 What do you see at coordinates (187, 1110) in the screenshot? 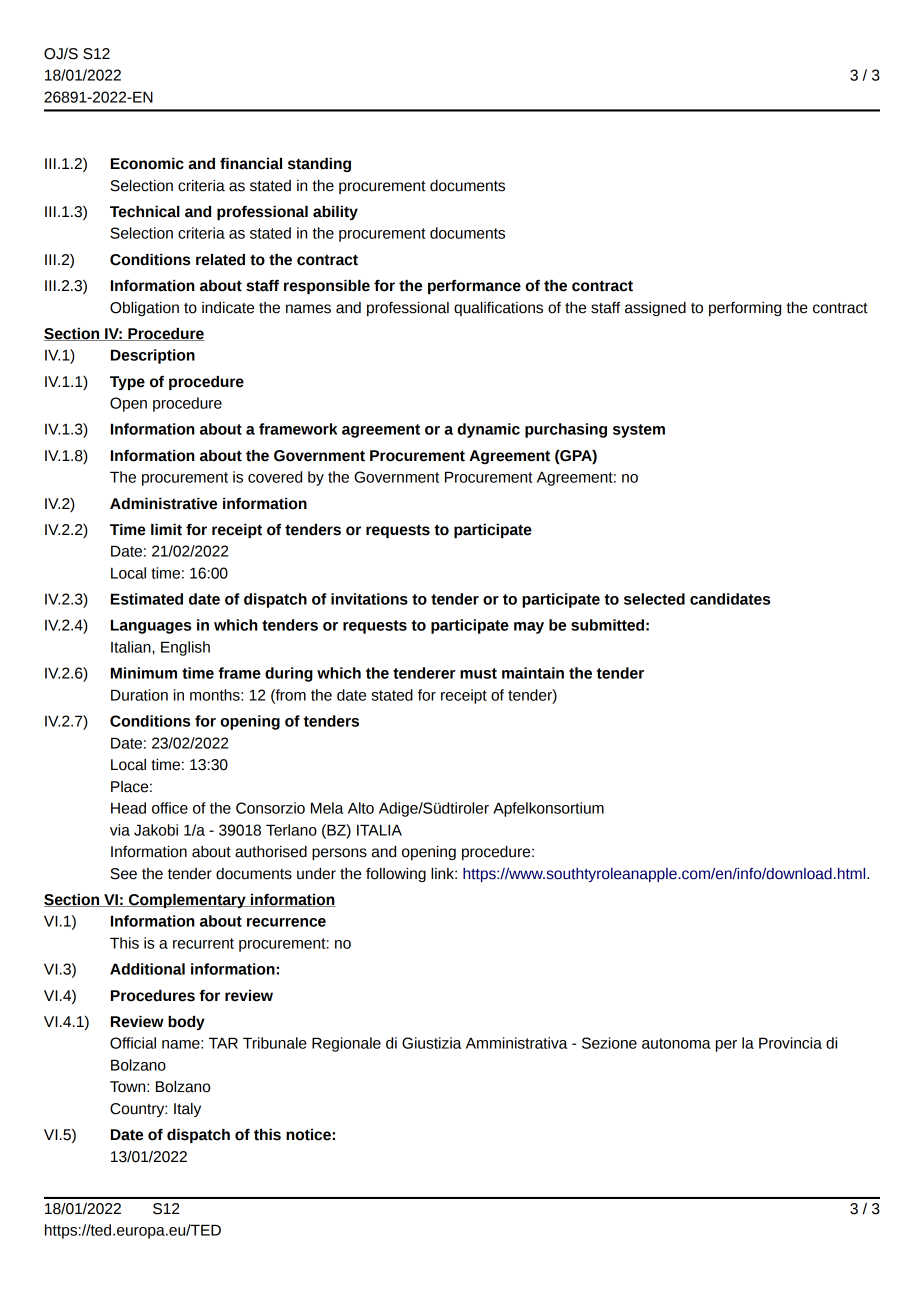
I see `Italy` at bounding box center [187, 1110].
